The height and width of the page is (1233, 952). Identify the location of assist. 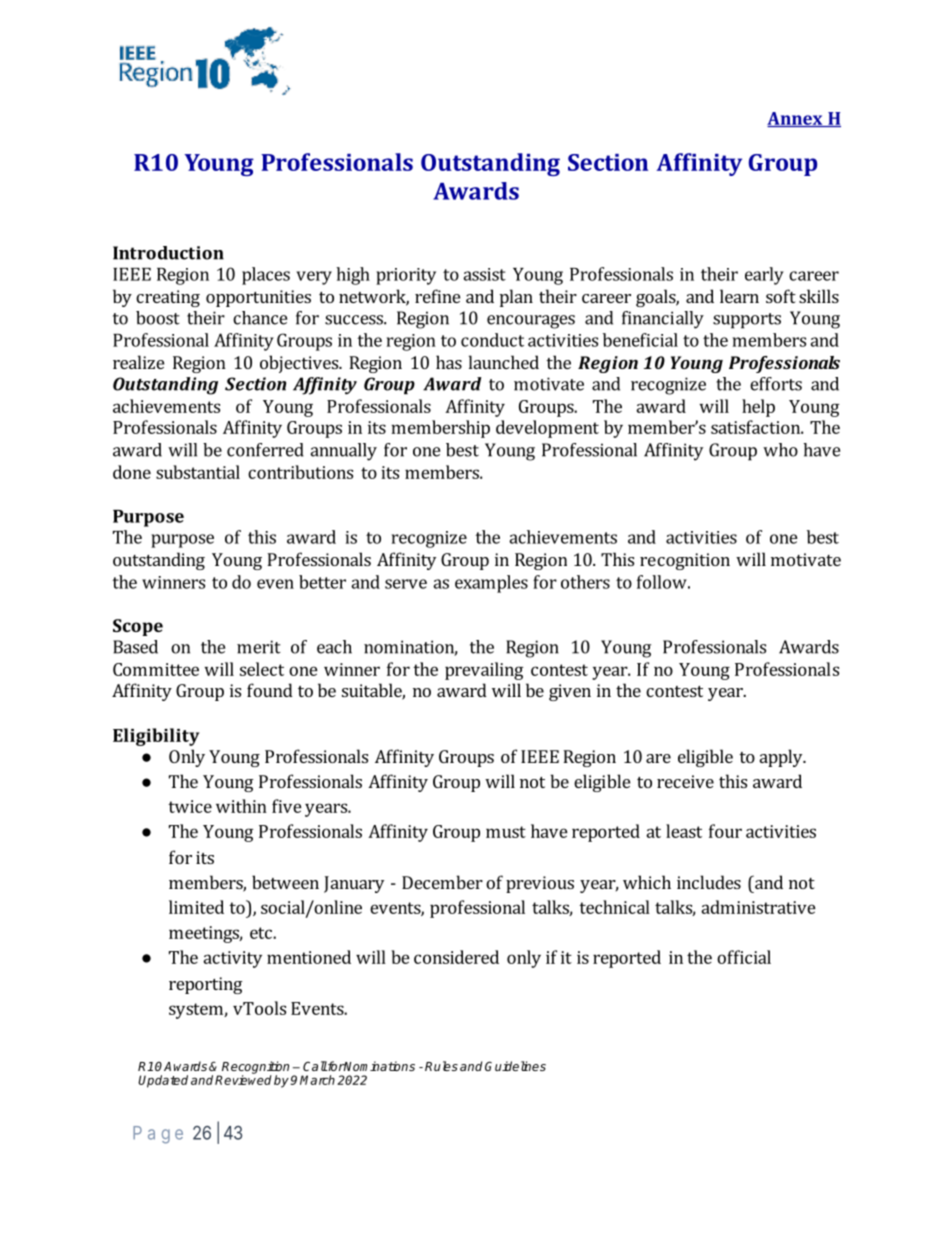
(484, 274).
